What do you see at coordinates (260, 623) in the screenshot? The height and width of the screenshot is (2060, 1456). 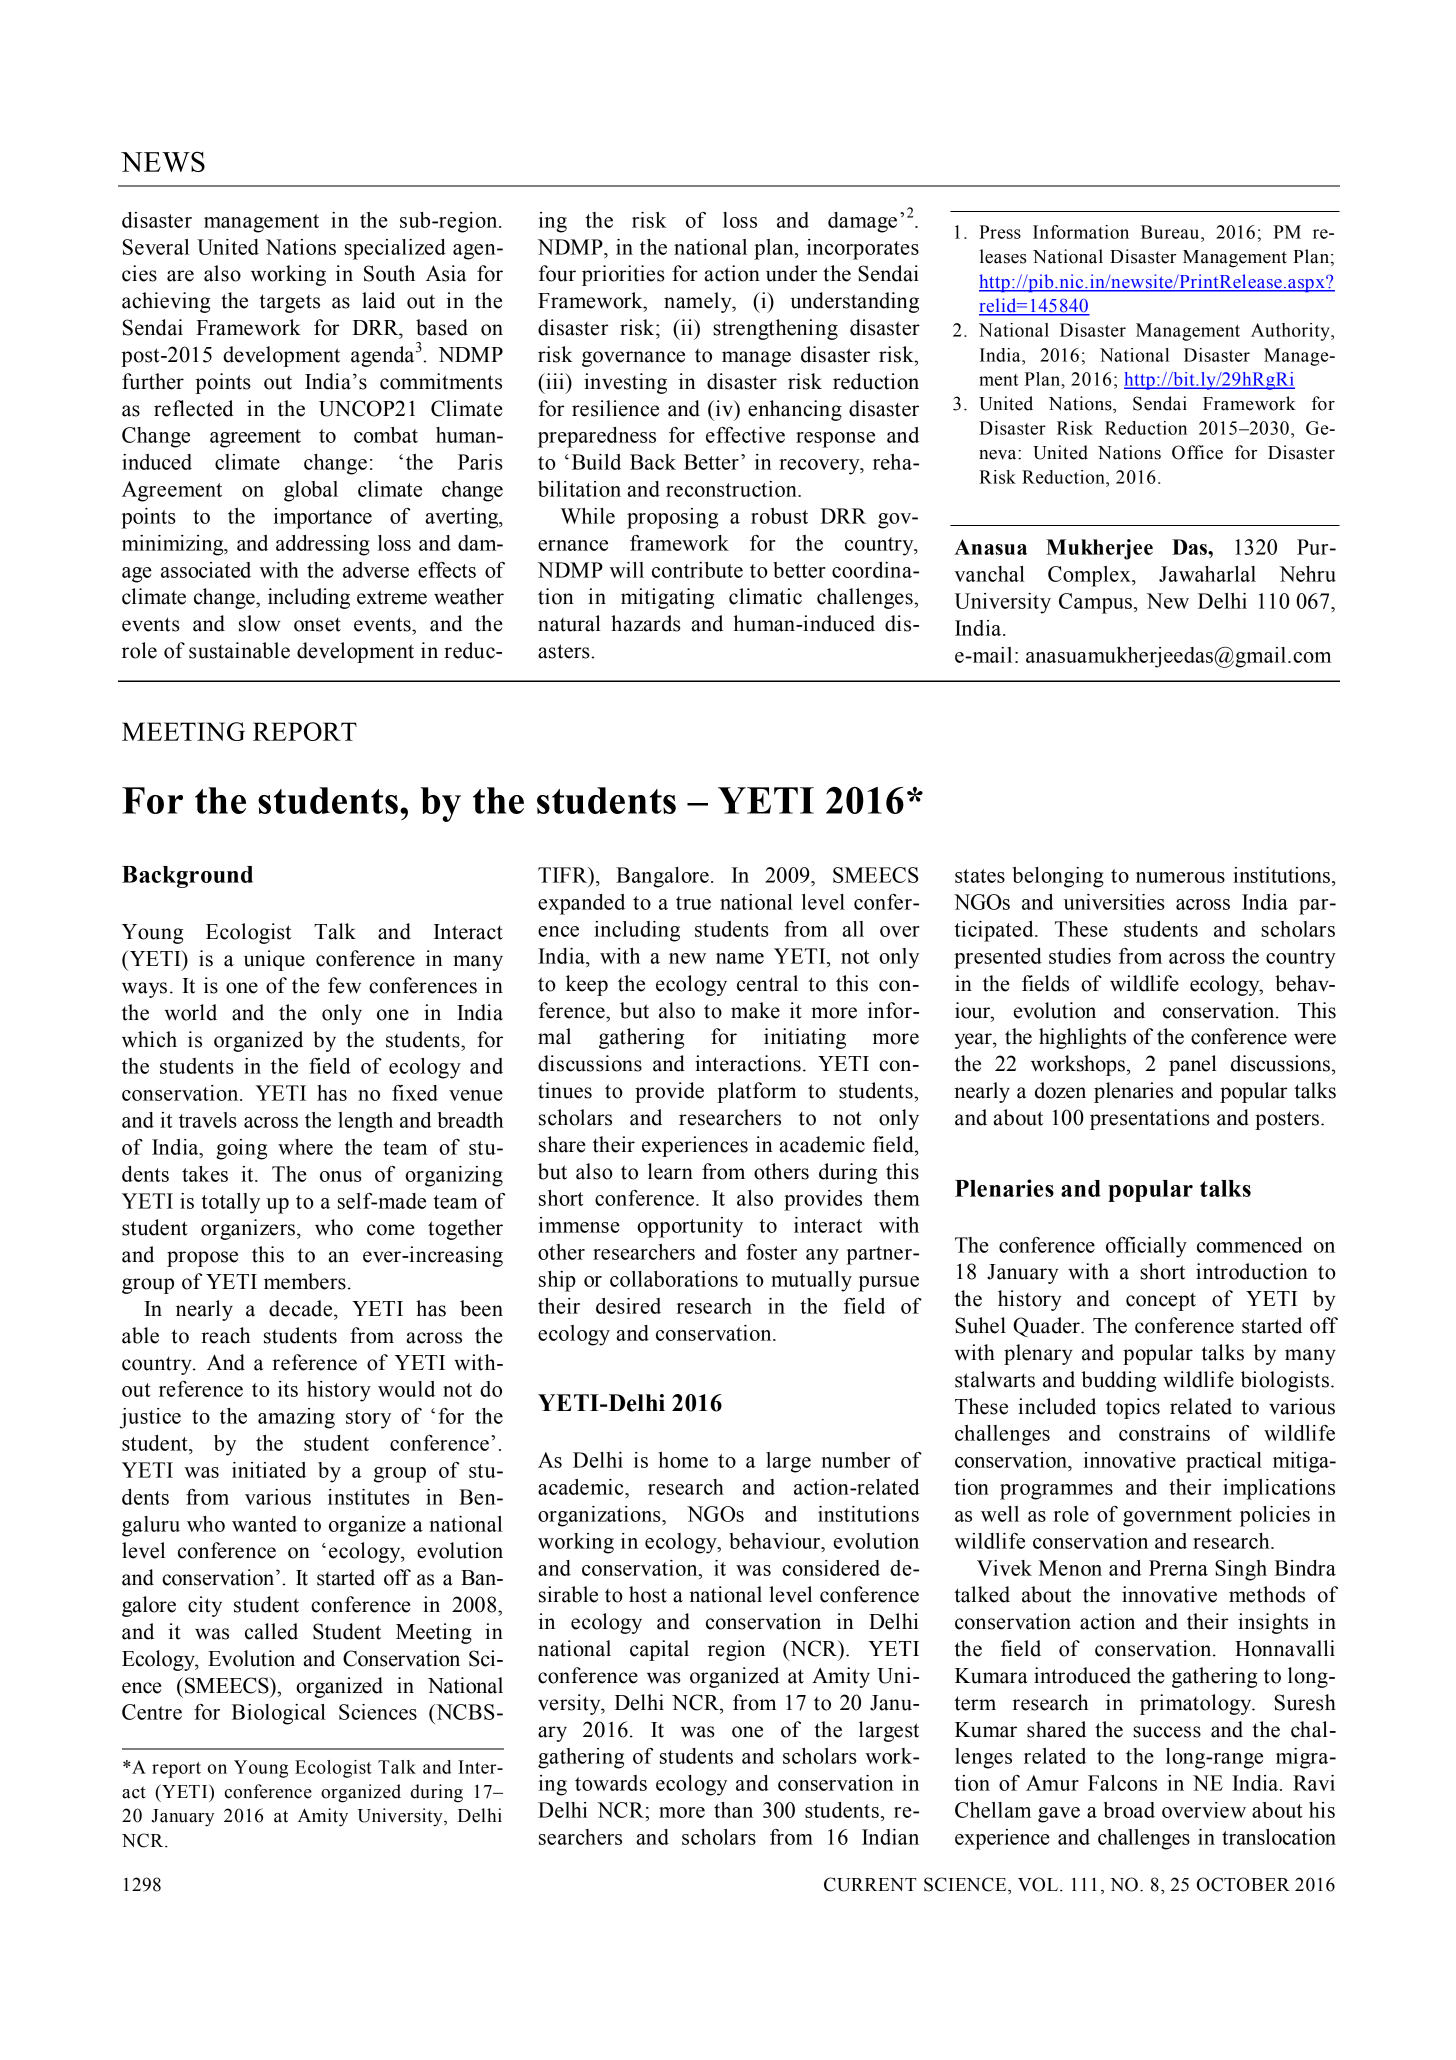 I see `slow` at bounding box center [260, 623].
